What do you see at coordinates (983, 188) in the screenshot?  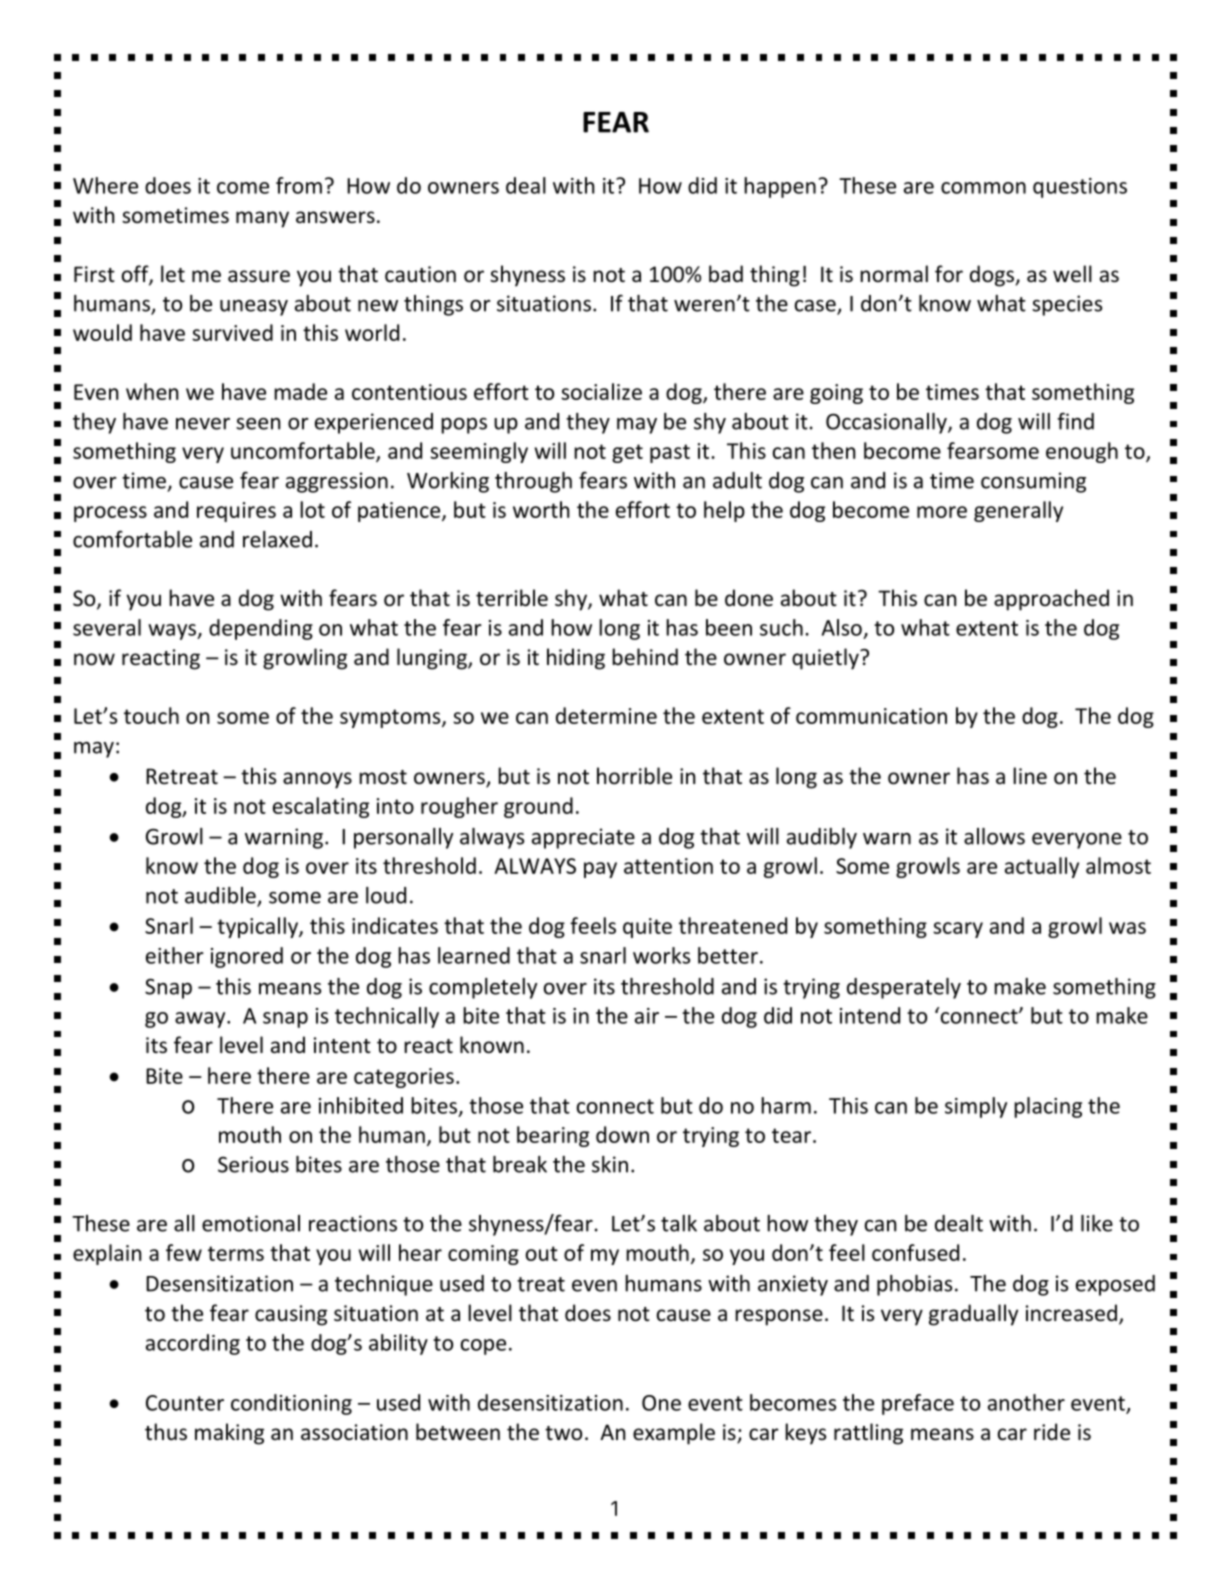 I see `common` at bounding box center [983, 188].
